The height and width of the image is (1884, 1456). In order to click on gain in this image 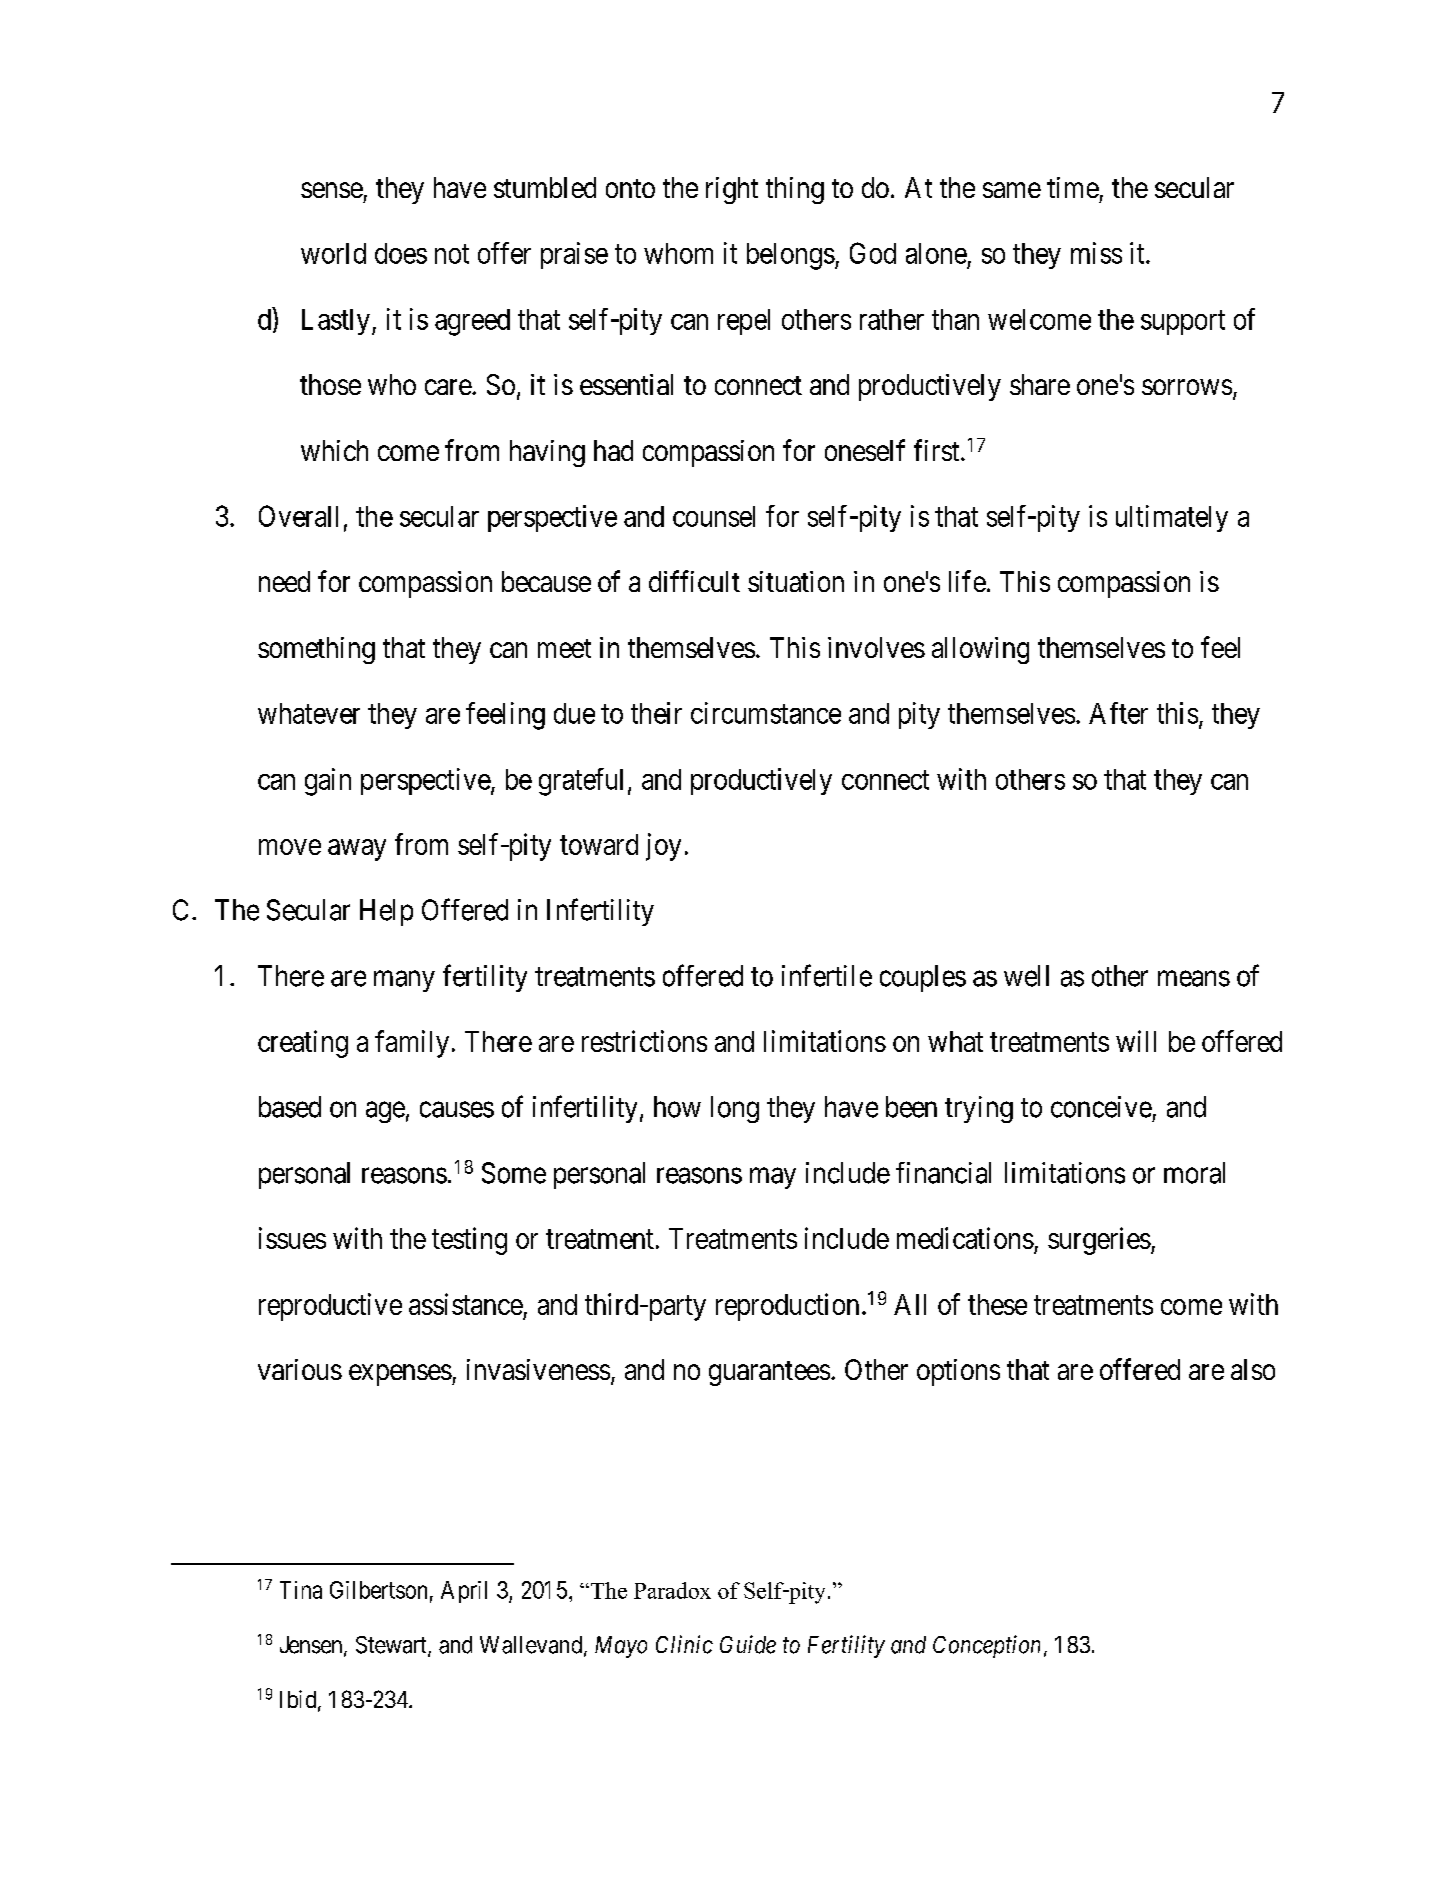, I will do `click(328, 782)`.
